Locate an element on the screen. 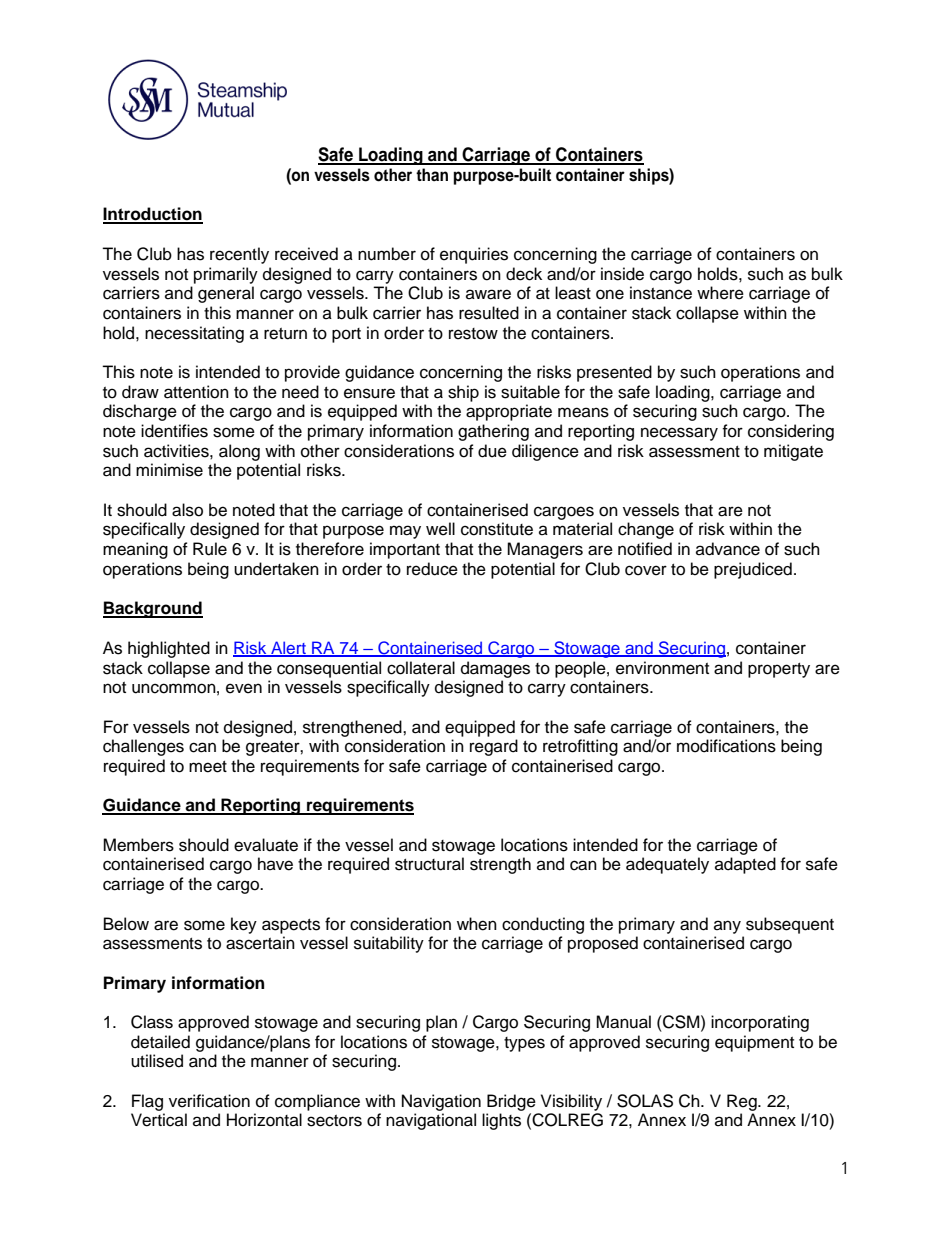  equipment is located at coordinates (754, 1043).
